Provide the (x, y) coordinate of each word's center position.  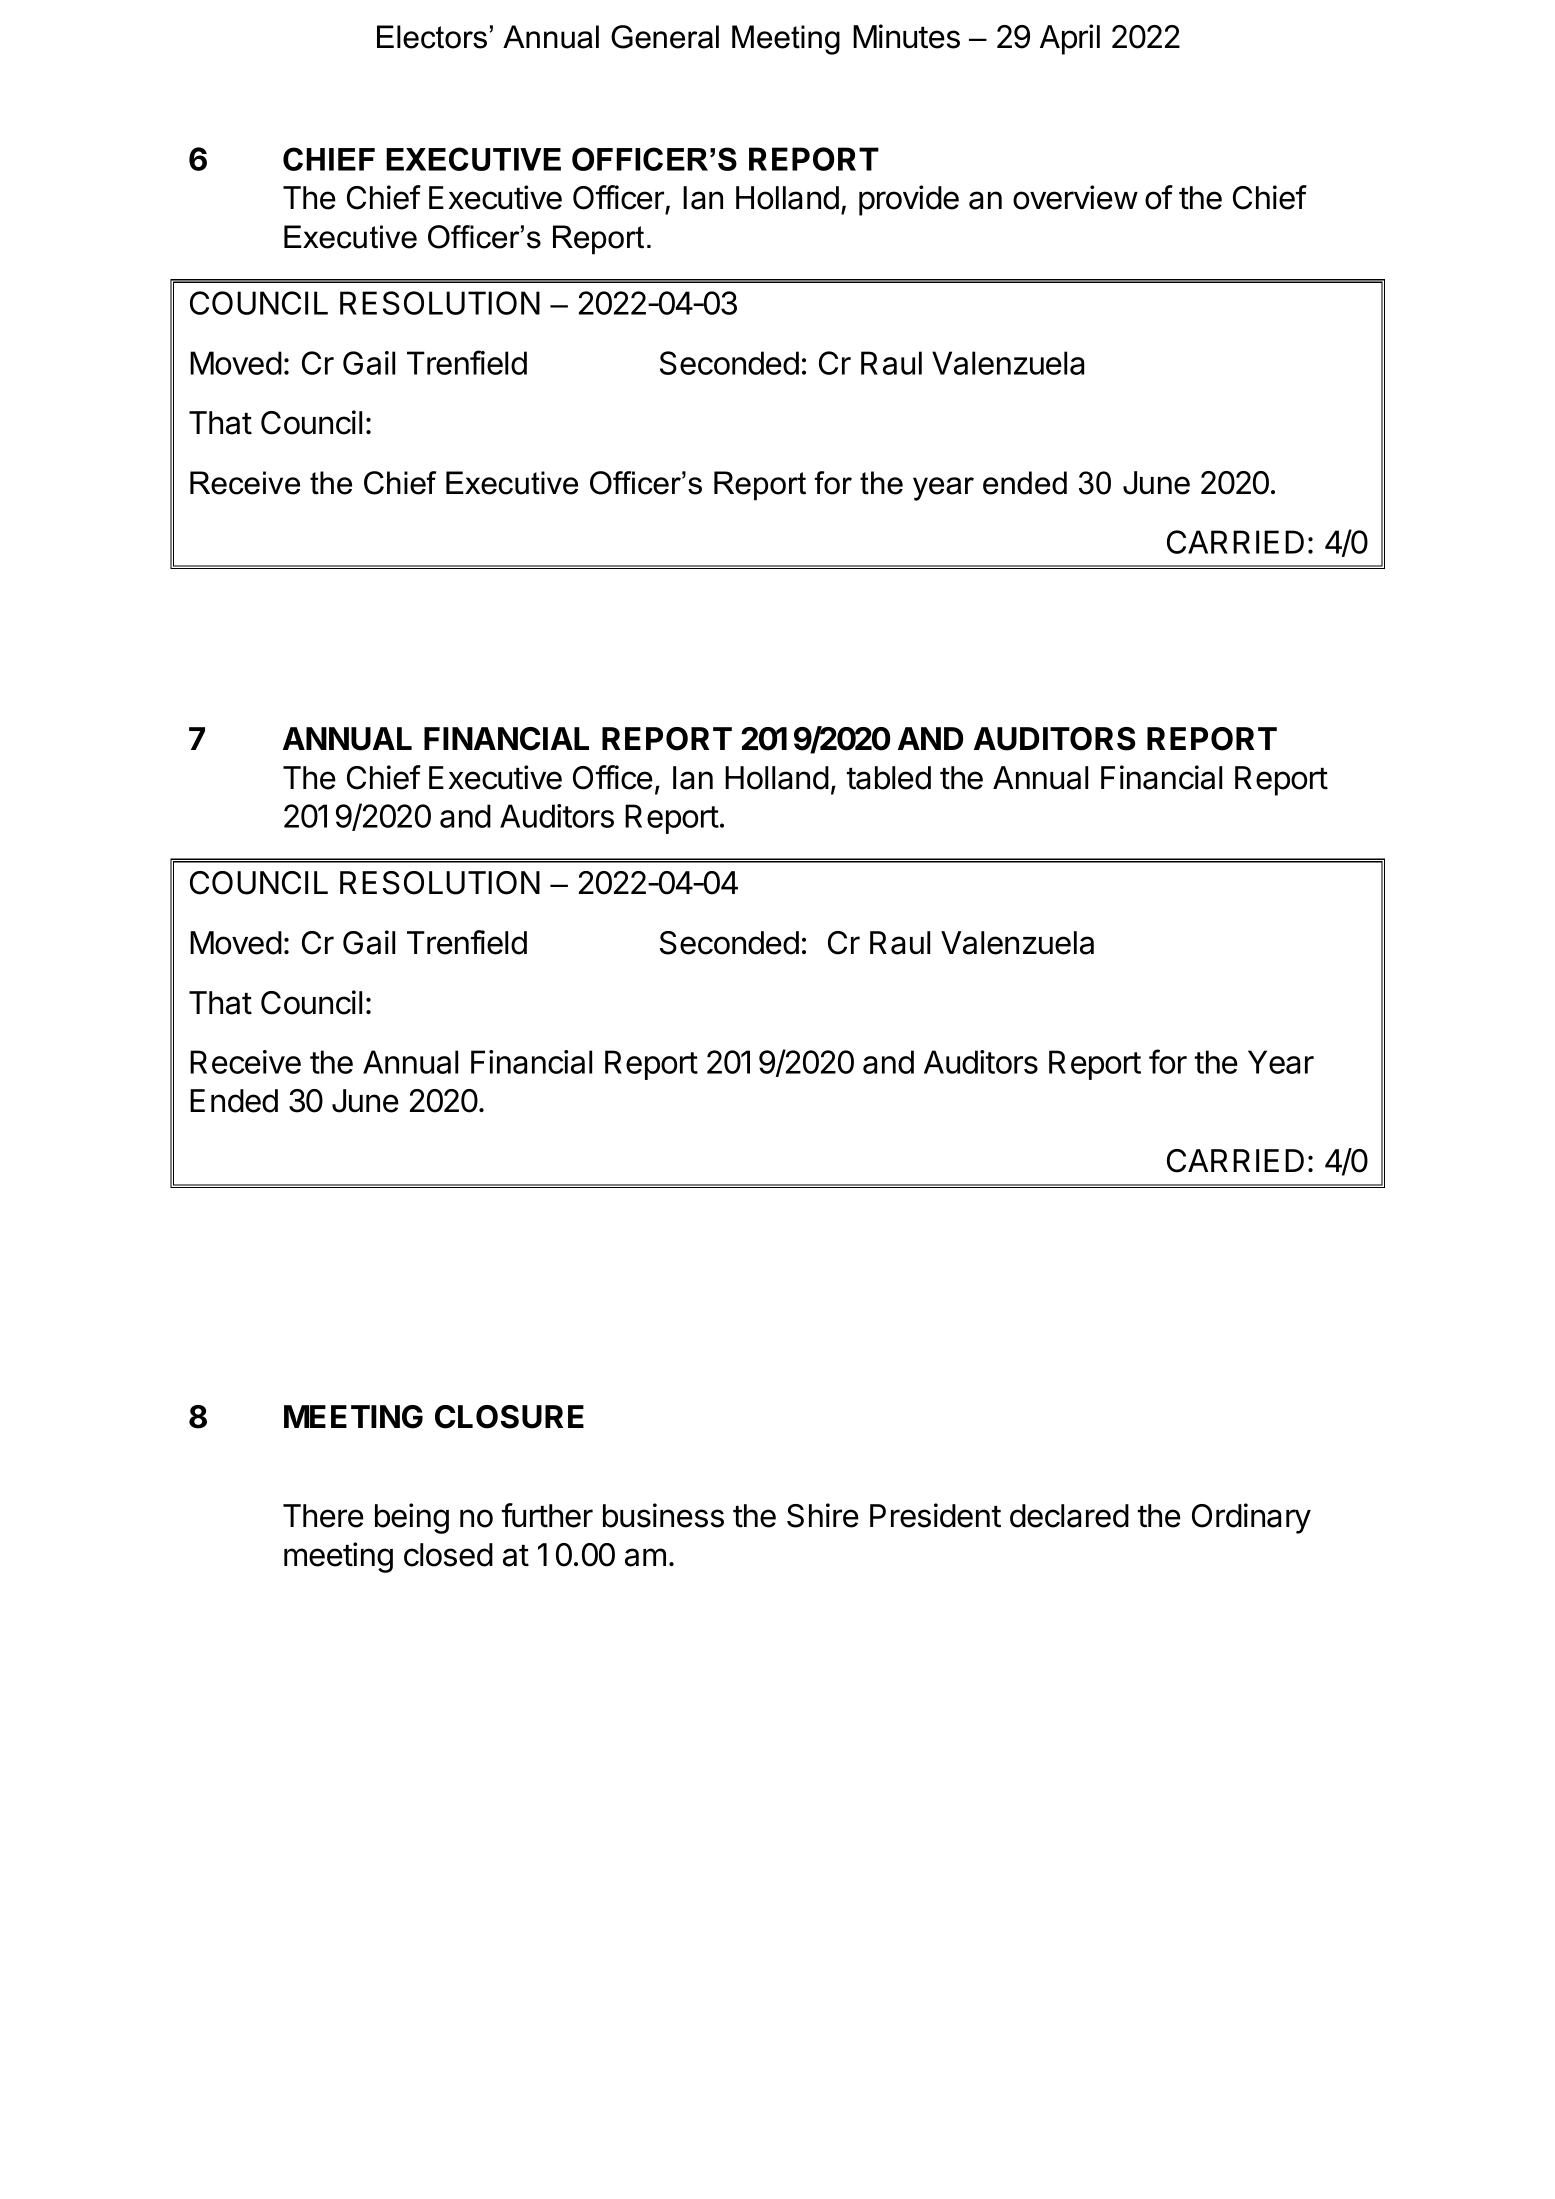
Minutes (906, 36)
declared (1069, 1516)
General (665, 37)
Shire (823, 1515)
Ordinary (1251, 1518)
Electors (432, 37)
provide (909, 200)
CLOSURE (509, 1417)
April (1070, 39)
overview (1075, 197)
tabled (888, 778)
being (412, 1518)
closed (448, 1555)
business (663, 1515)
